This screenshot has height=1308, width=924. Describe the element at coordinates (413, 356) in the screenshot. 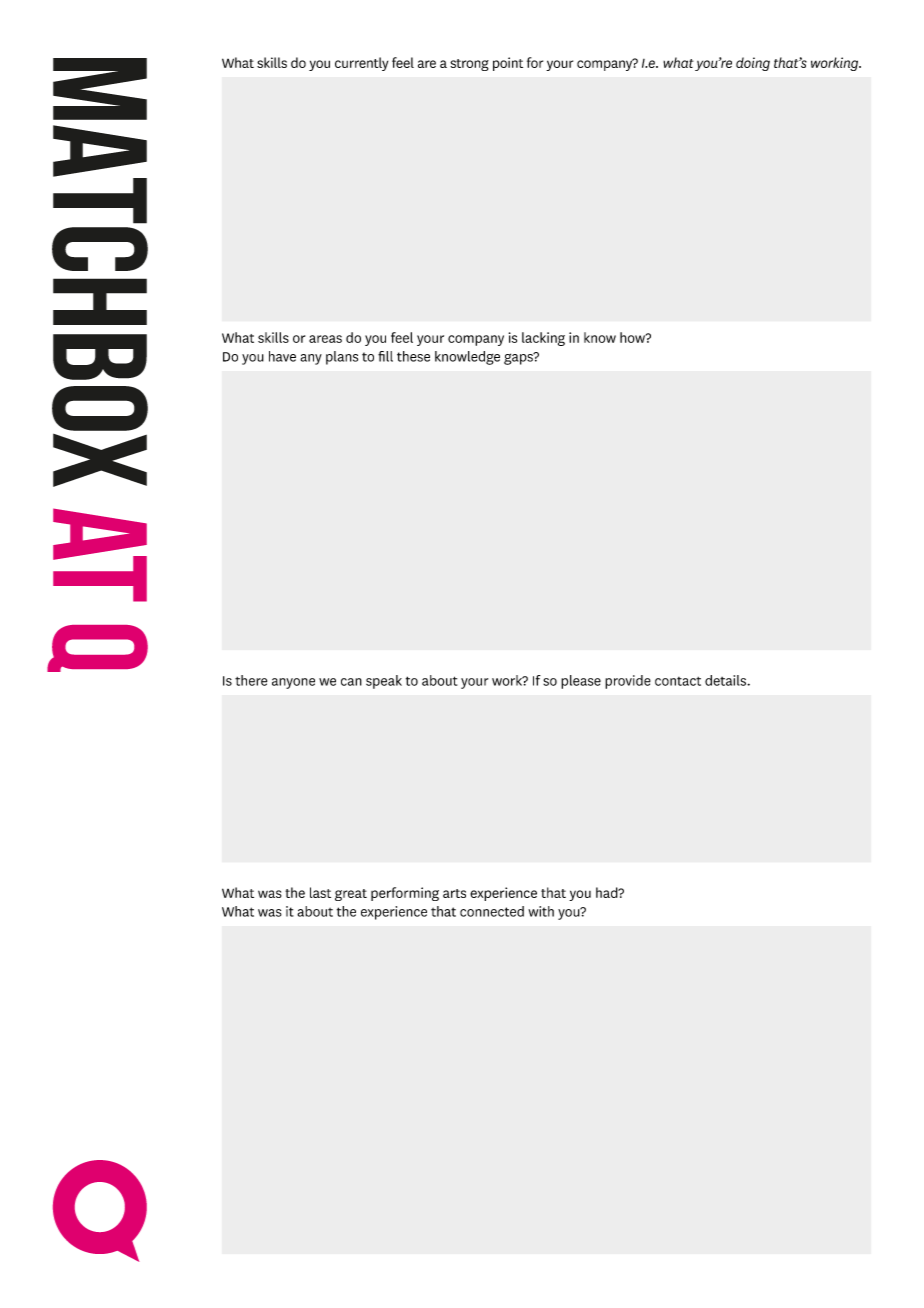

I see `these` at that location.
